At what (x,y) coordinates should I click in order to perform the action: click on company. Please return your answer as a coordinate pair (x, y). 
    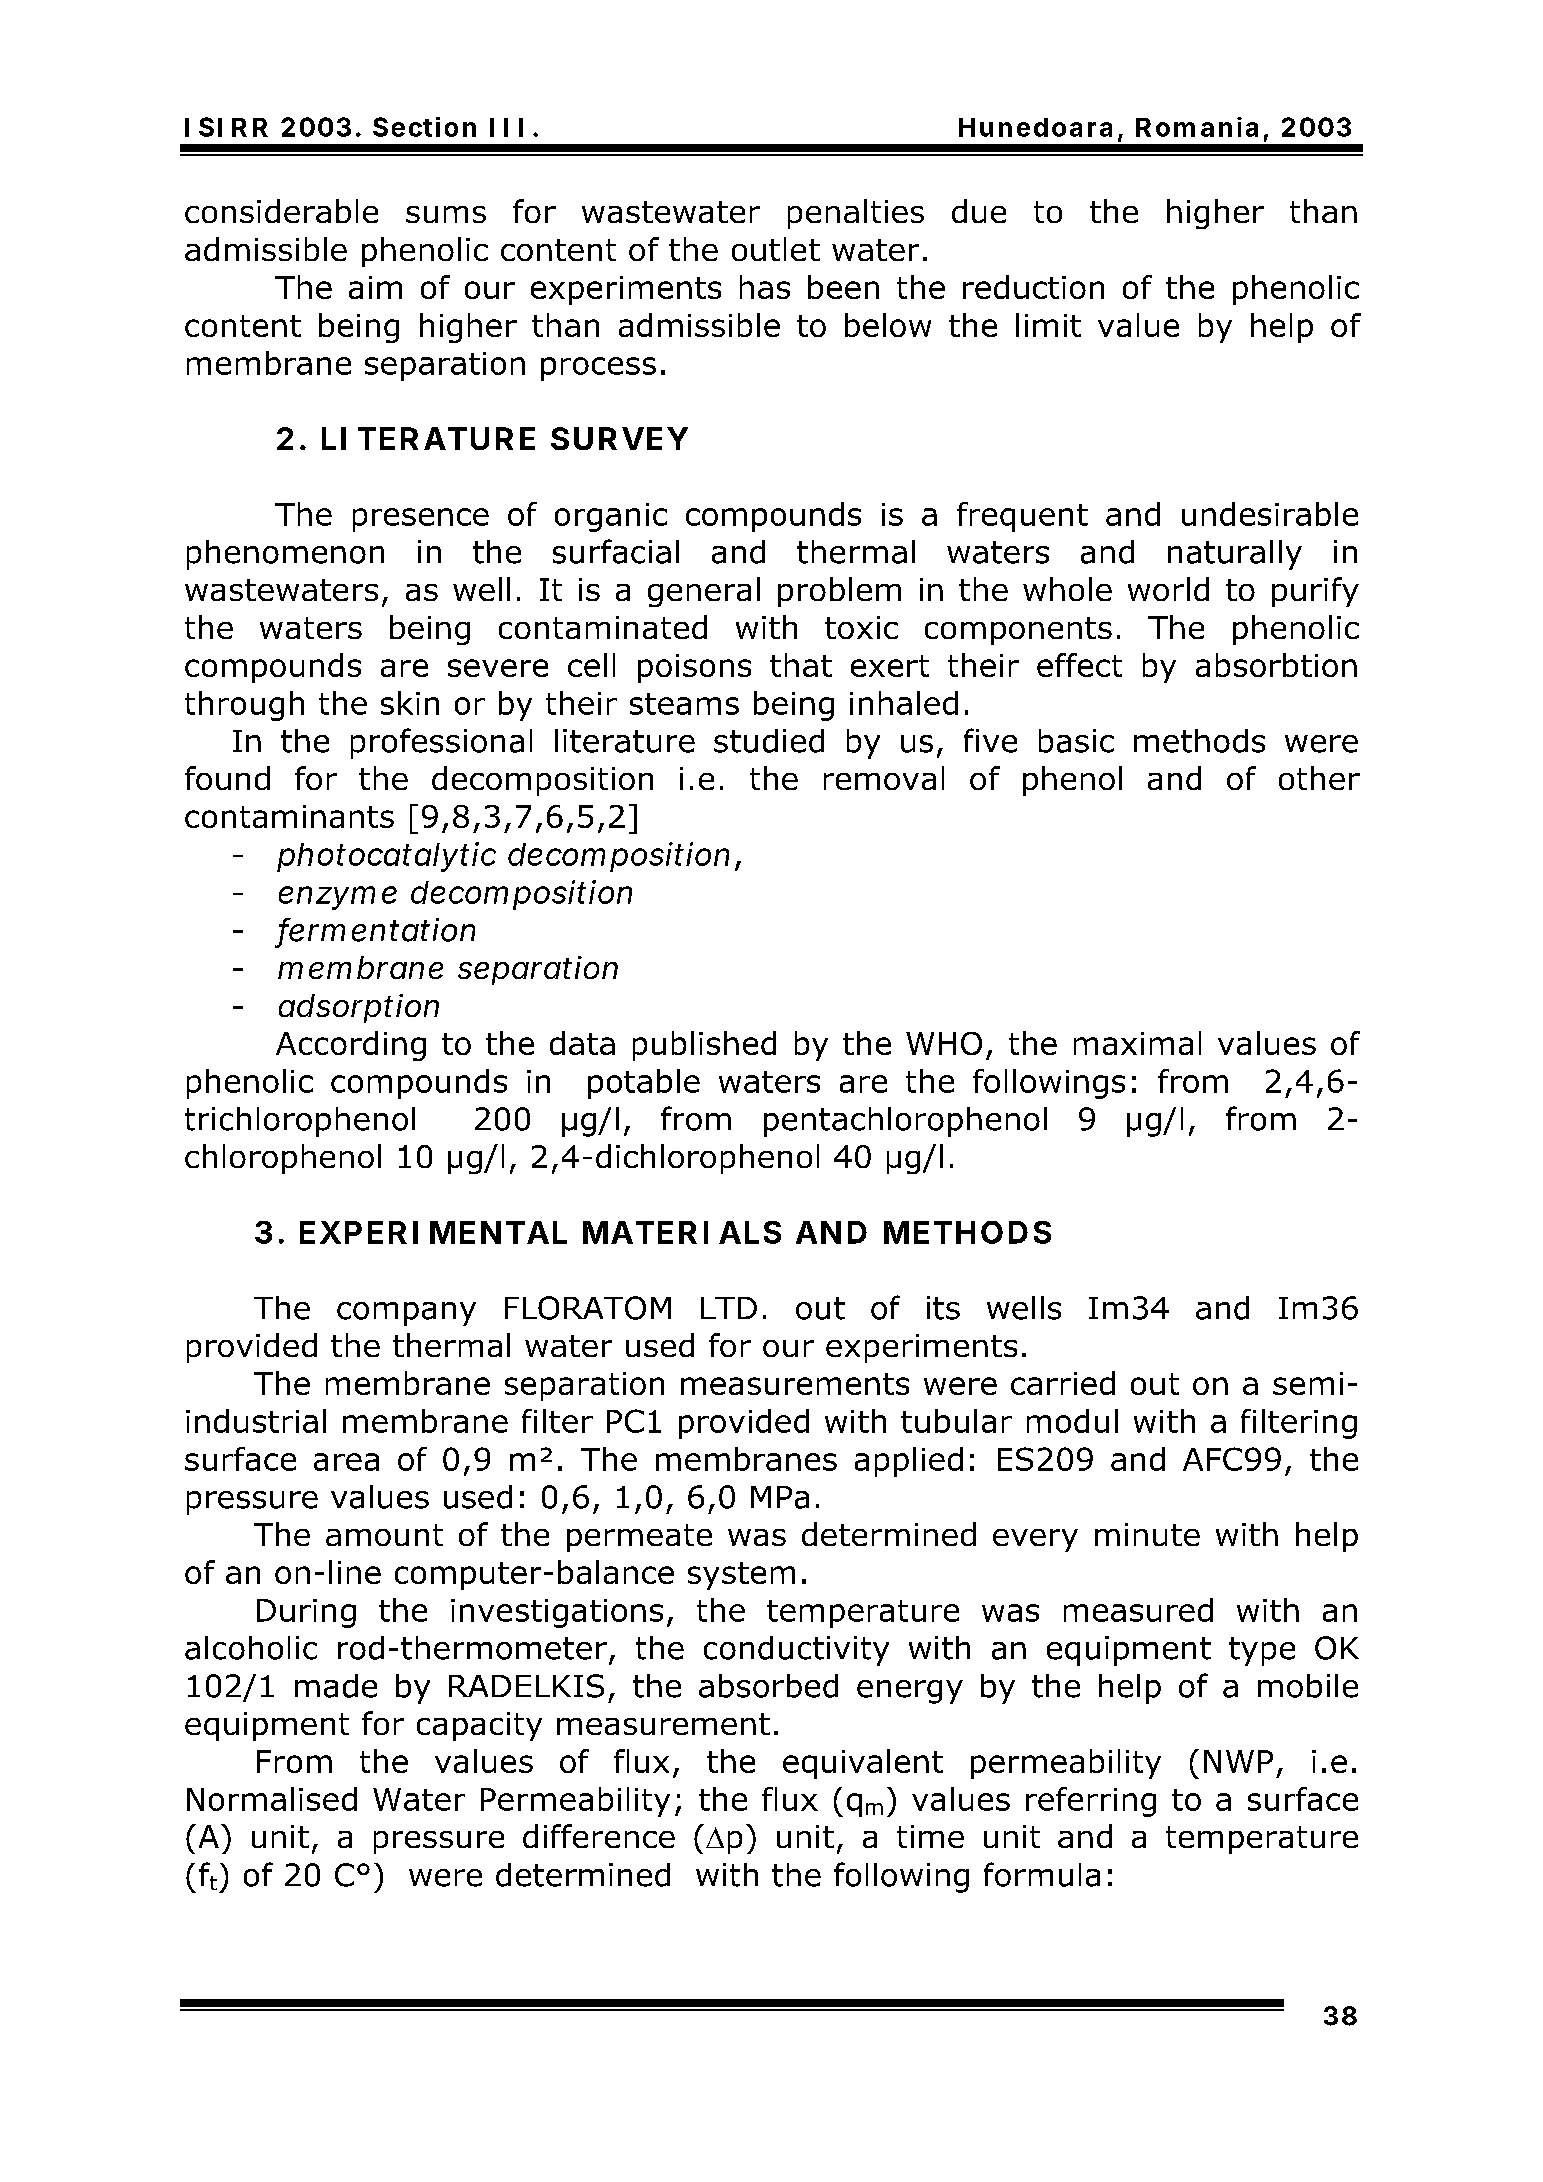
    Looking at the image, I should click on (406, 1314).
